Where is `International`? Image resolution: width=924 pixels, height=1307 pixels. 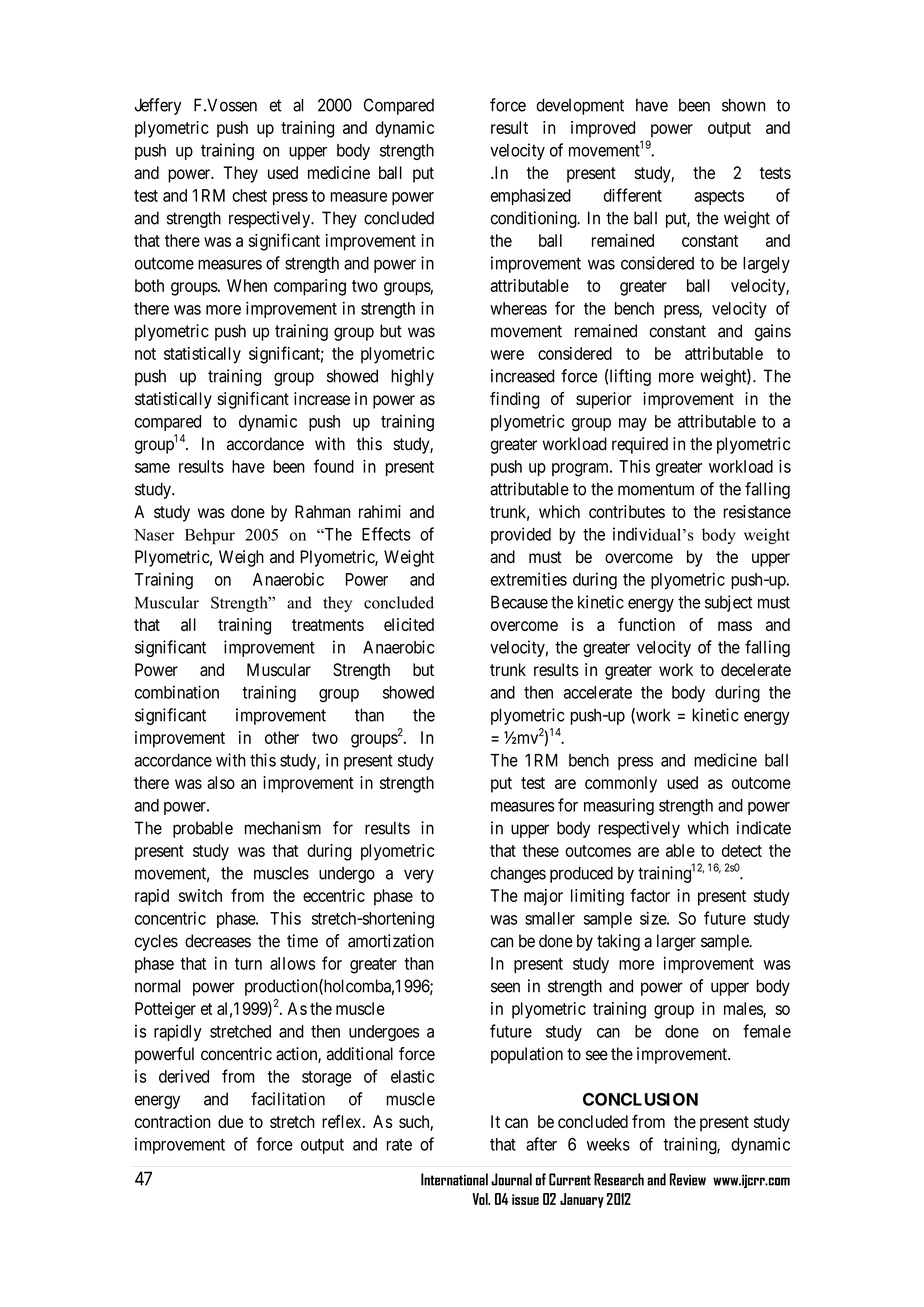
International is located at coordinates (454, 1179).
